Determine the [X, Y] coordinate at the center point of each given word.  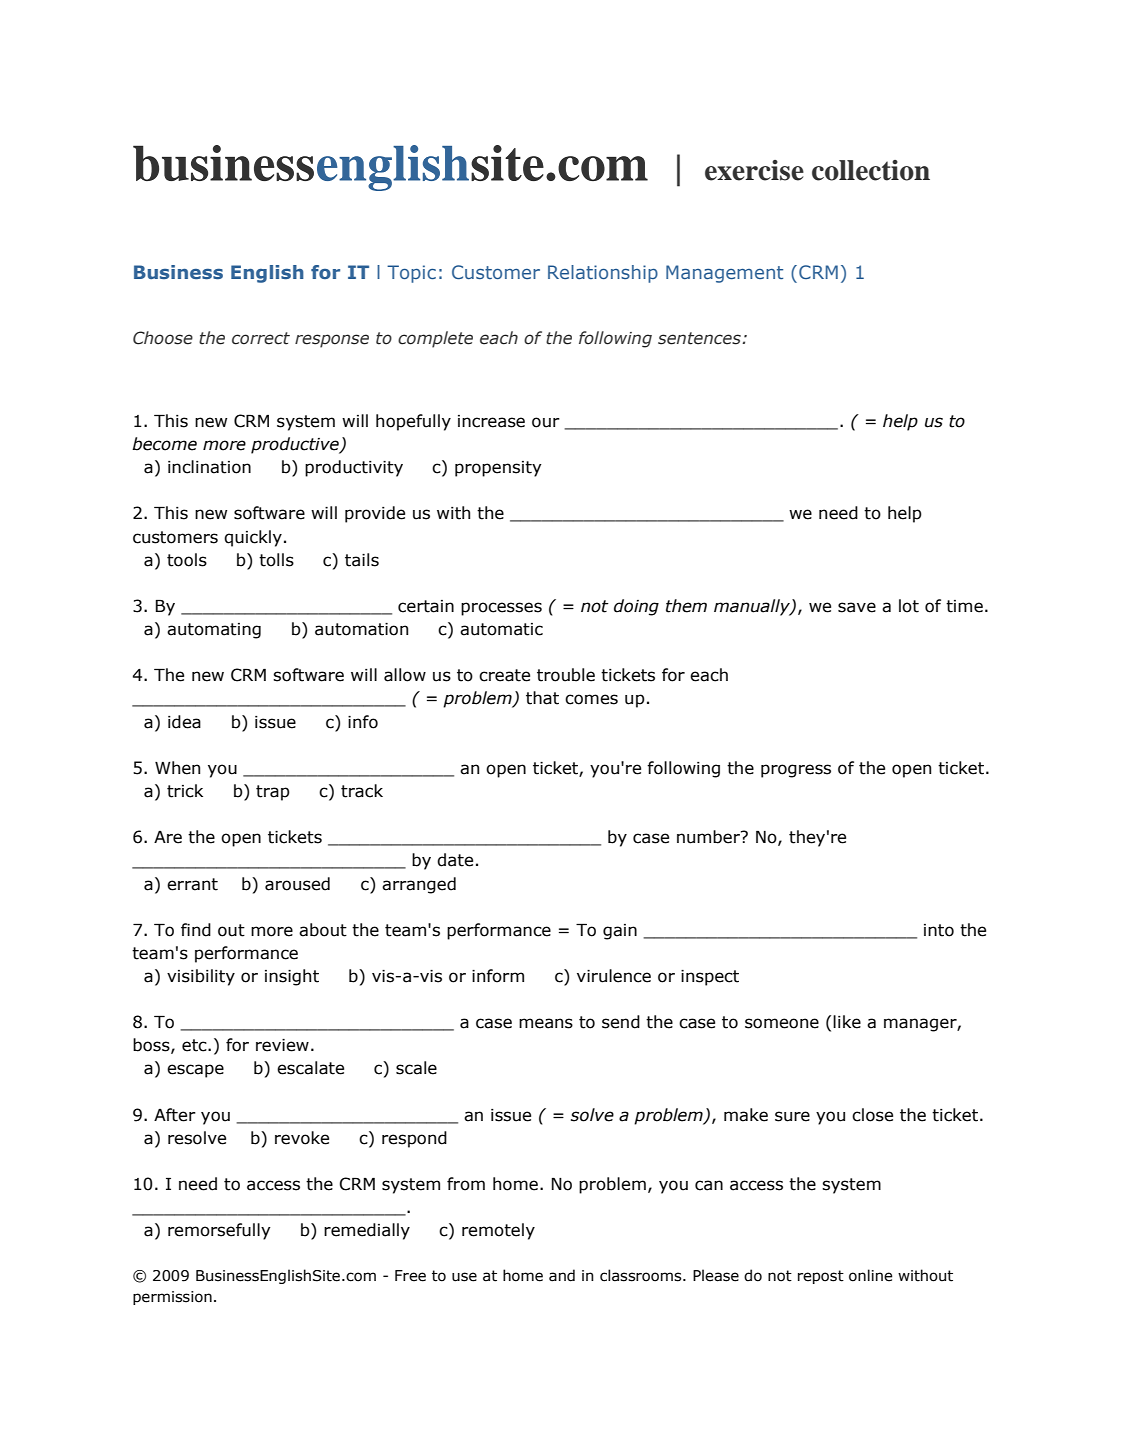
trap [273, 793]
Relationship [603, 274]
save [857, 607]
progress [796, 771]
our [546, 422]
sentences [700, 338]
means [546, 1023]
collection [871, 170]
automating [214, 631]
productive [296, 445]
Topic [411, 274]
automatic [501, 629]
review [282, 1045]
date [455, 860]
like [847, 1022]
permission [172, 1298]
